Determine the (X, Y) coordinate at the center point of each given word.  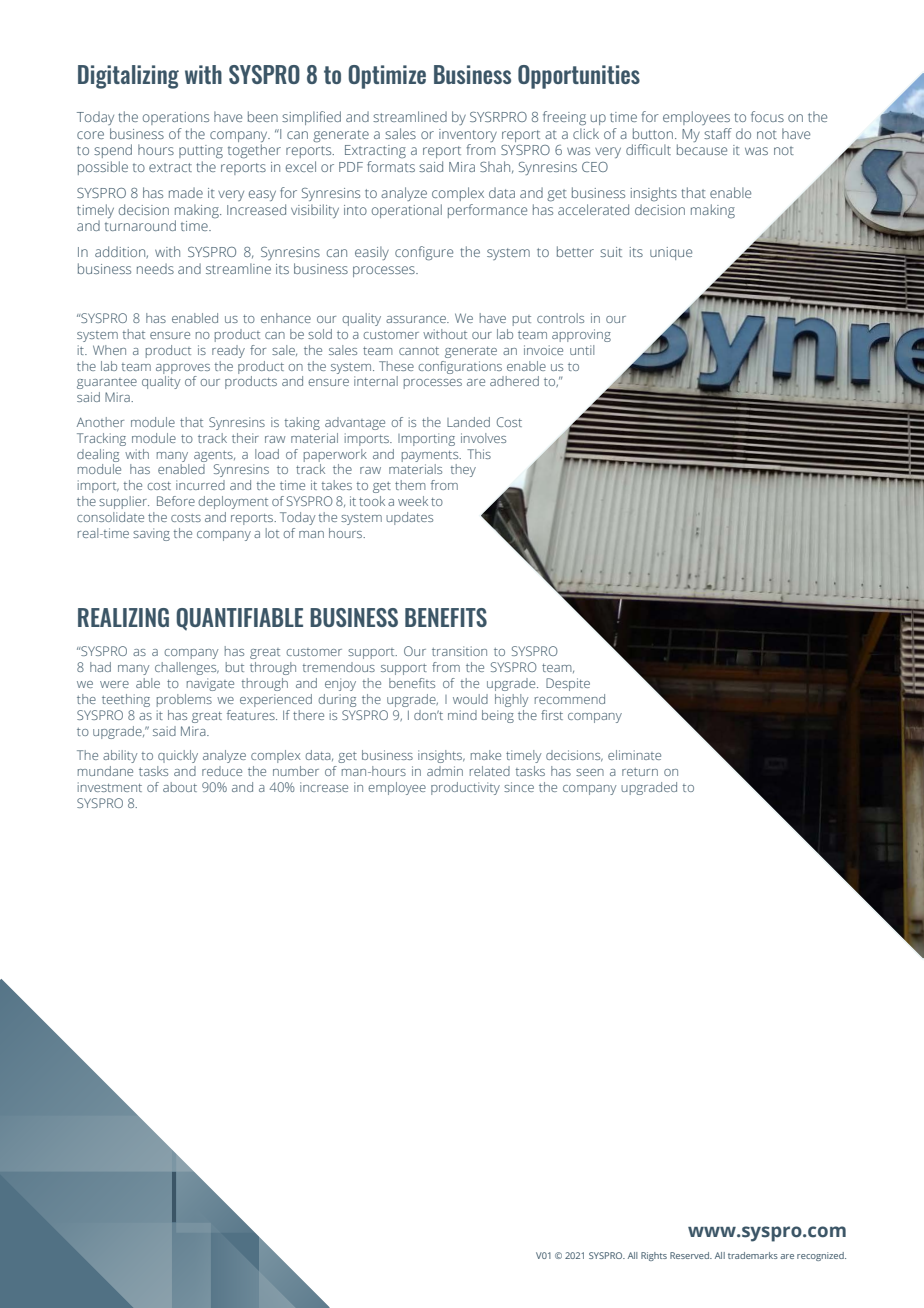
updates (409, 518)
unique (671, 253)
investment (110, 787)
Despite (568, 684)
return (640, 772)
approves (183, 369)
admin (445, 771)
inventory (468, 135)
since (519, 787)
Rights (654, 1256)
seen (590, 772)
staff (718, 133)
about (180, 787)
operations (176, 118)
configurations (460, 367)
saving (151, 534)
